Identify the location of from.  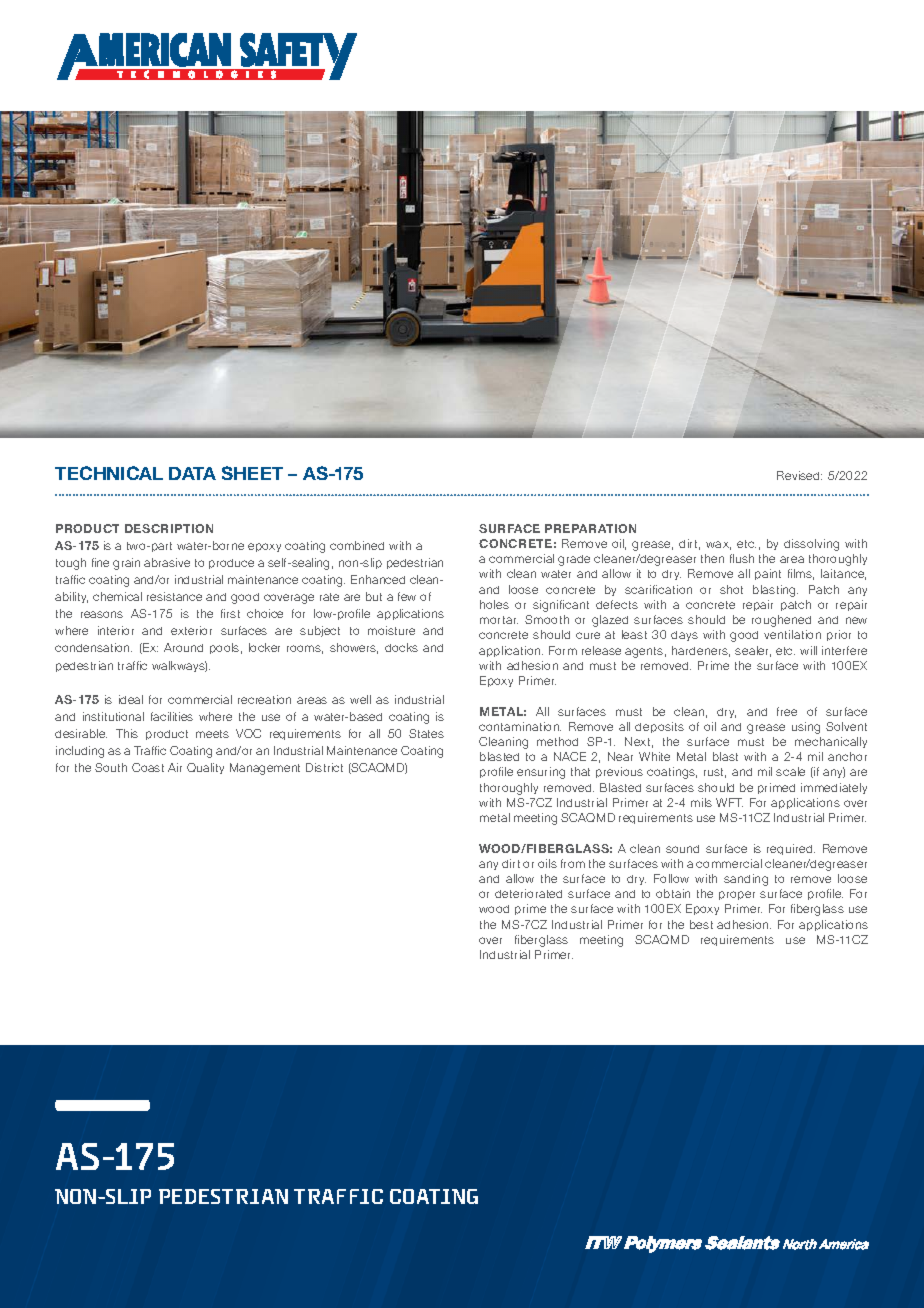
(573, 863).
